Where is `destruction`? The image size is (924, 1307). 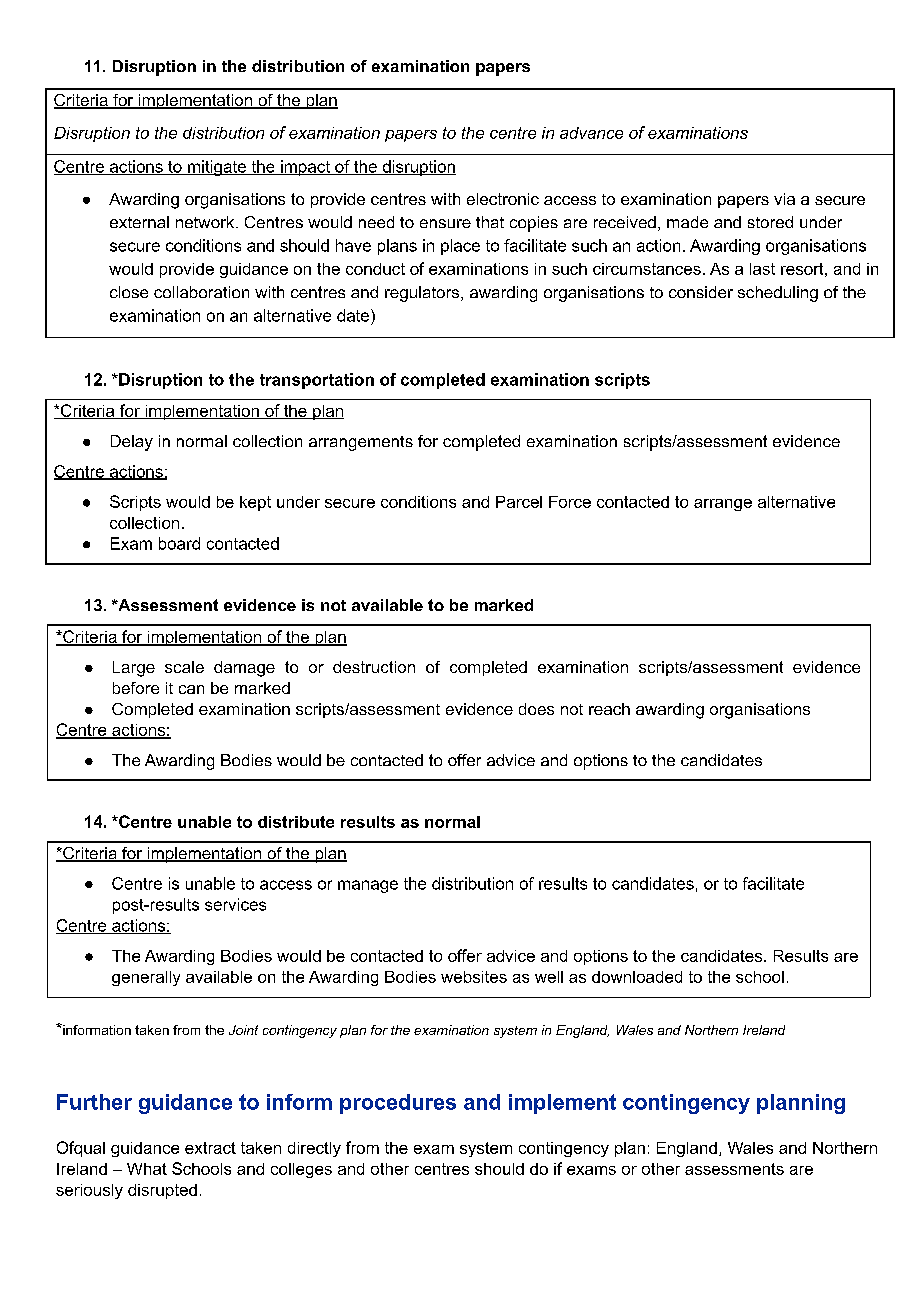 destruction is located at coordinates (374, 667).
